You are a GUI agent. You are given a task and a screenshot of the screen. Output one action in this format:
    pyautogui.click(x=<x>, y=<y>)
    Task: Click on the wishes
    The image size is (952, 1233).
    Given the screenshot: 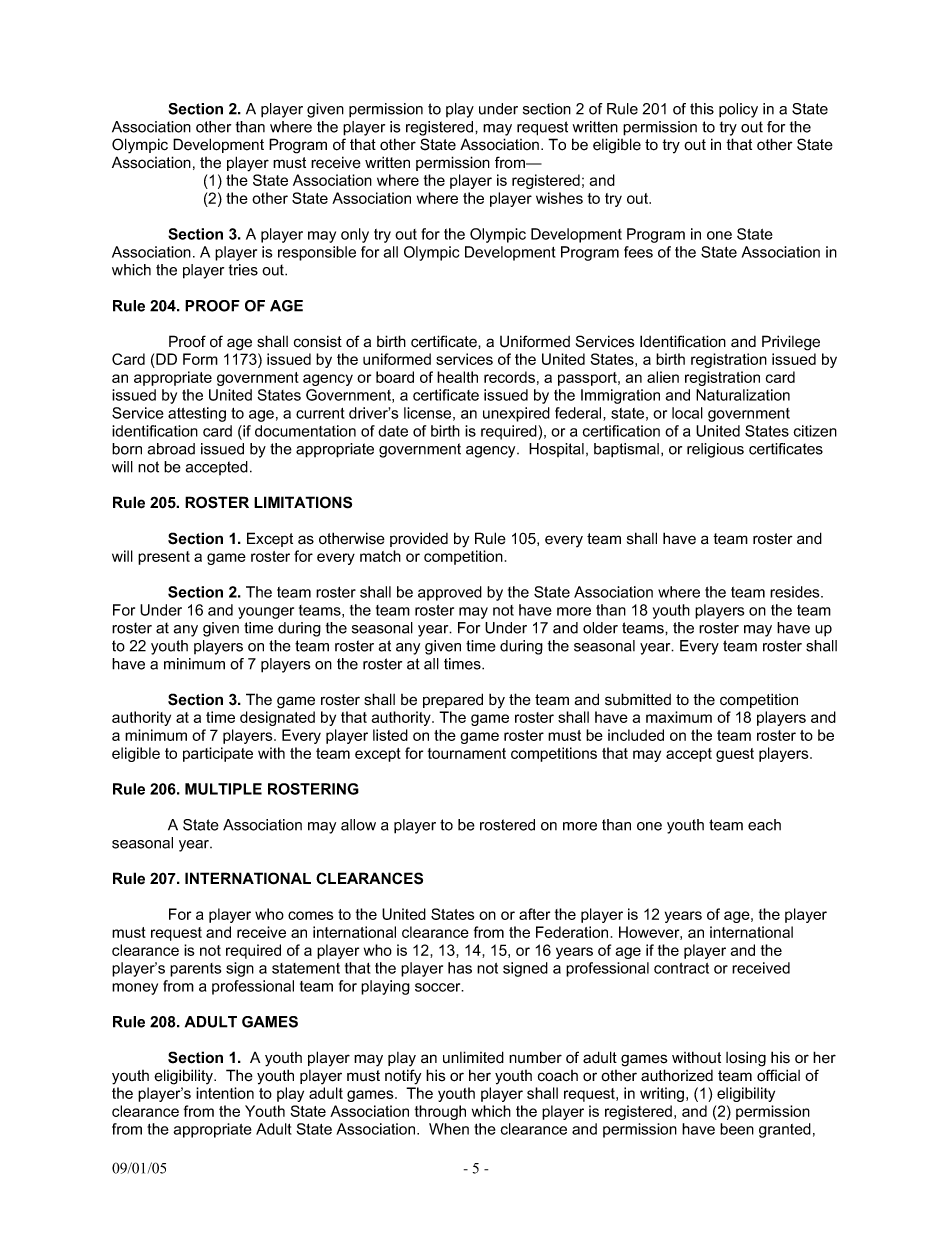 What is the action you would take?
    pyautogui.click(x=559, y=198)
